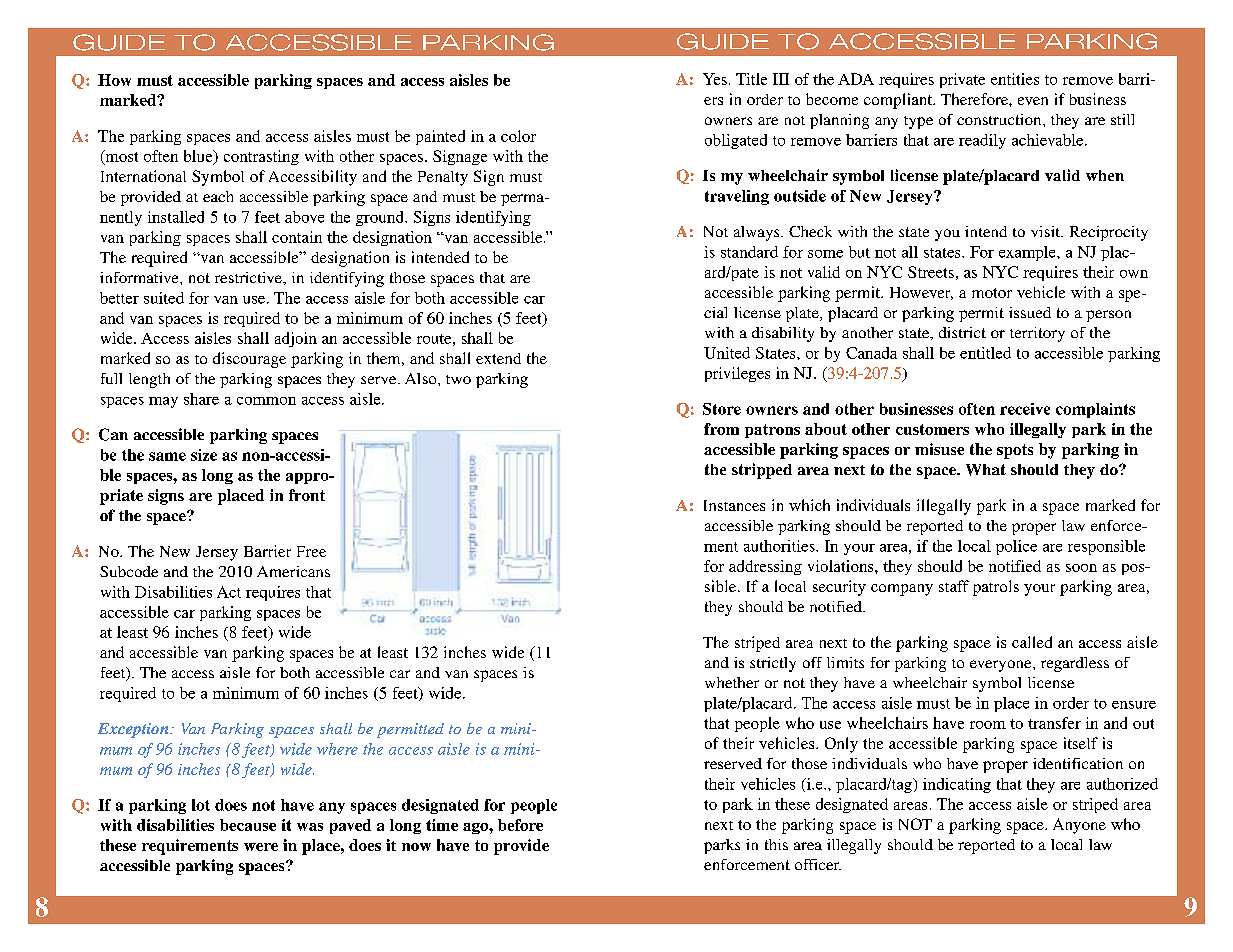 This screenshot has width=1233, height=952. Describe the element at coordinates (715, 79) in the screenshot. I see `Yes` at that location.
